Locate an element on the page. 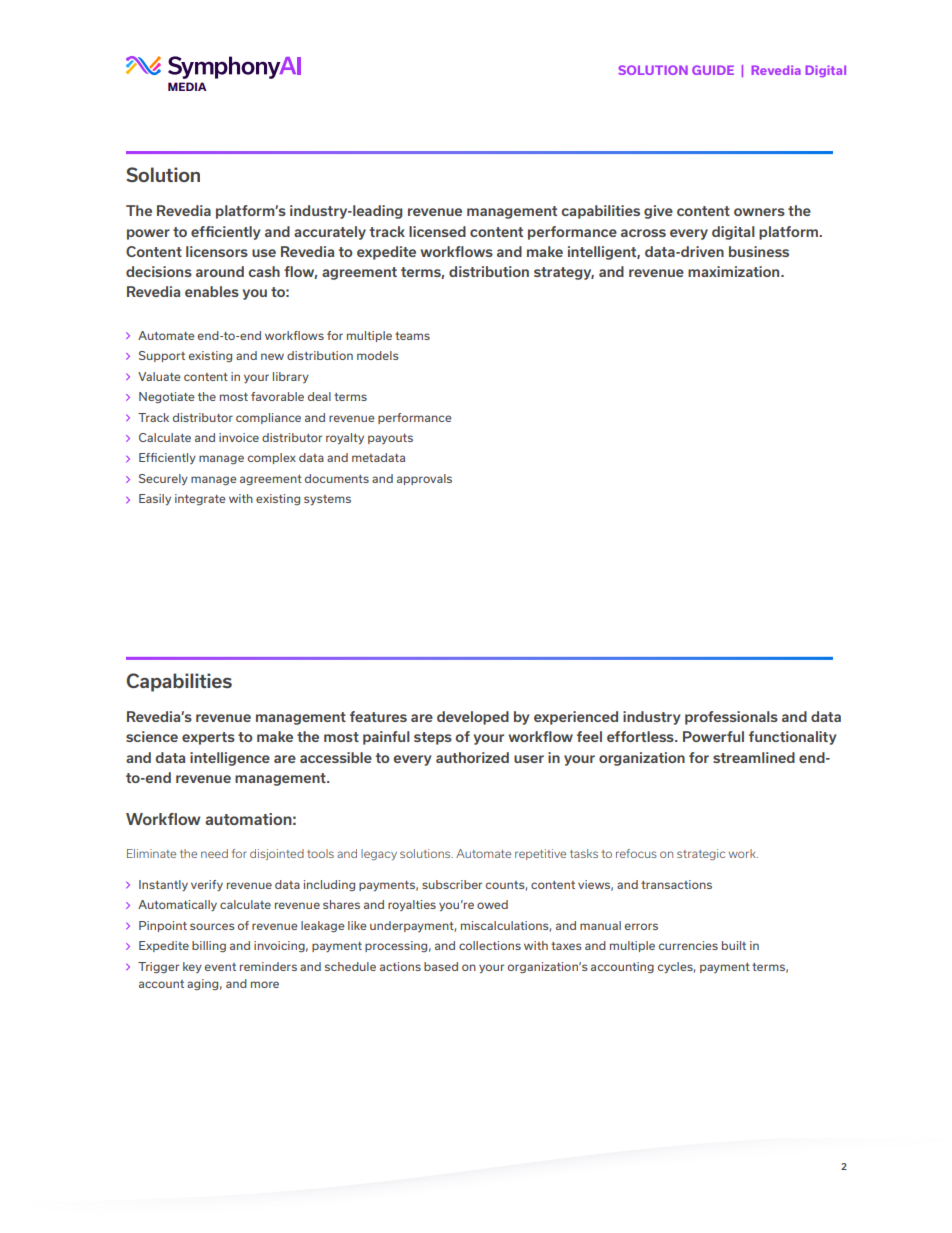 This page has height=1233, width=952. authorized is located at coordinates (472, 757).
